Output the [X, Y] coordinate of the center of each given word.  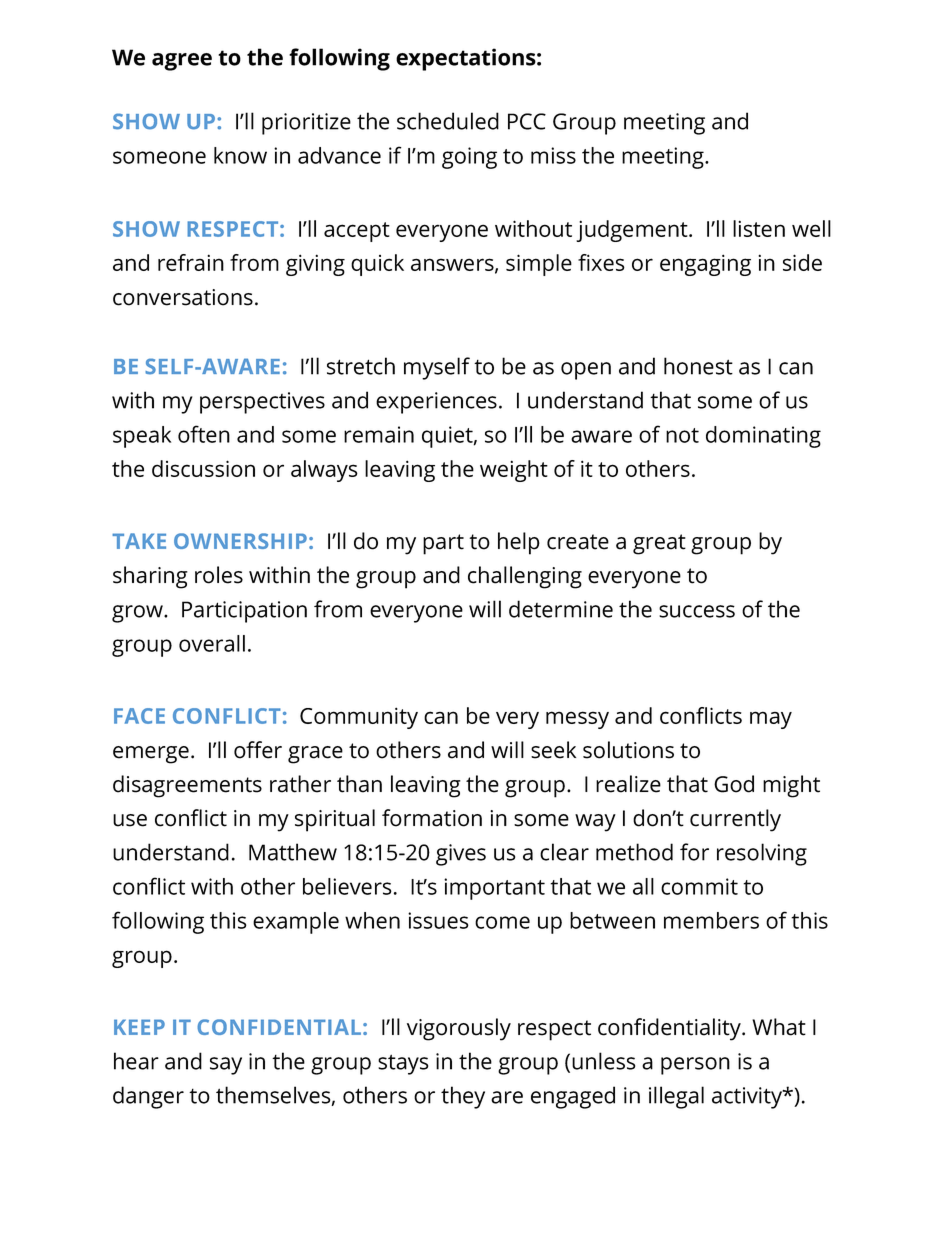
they [463, 1097]
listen [759, 228]
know [240, 155]
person [695, 1066]
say [226, 1066]
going [469, 158]
